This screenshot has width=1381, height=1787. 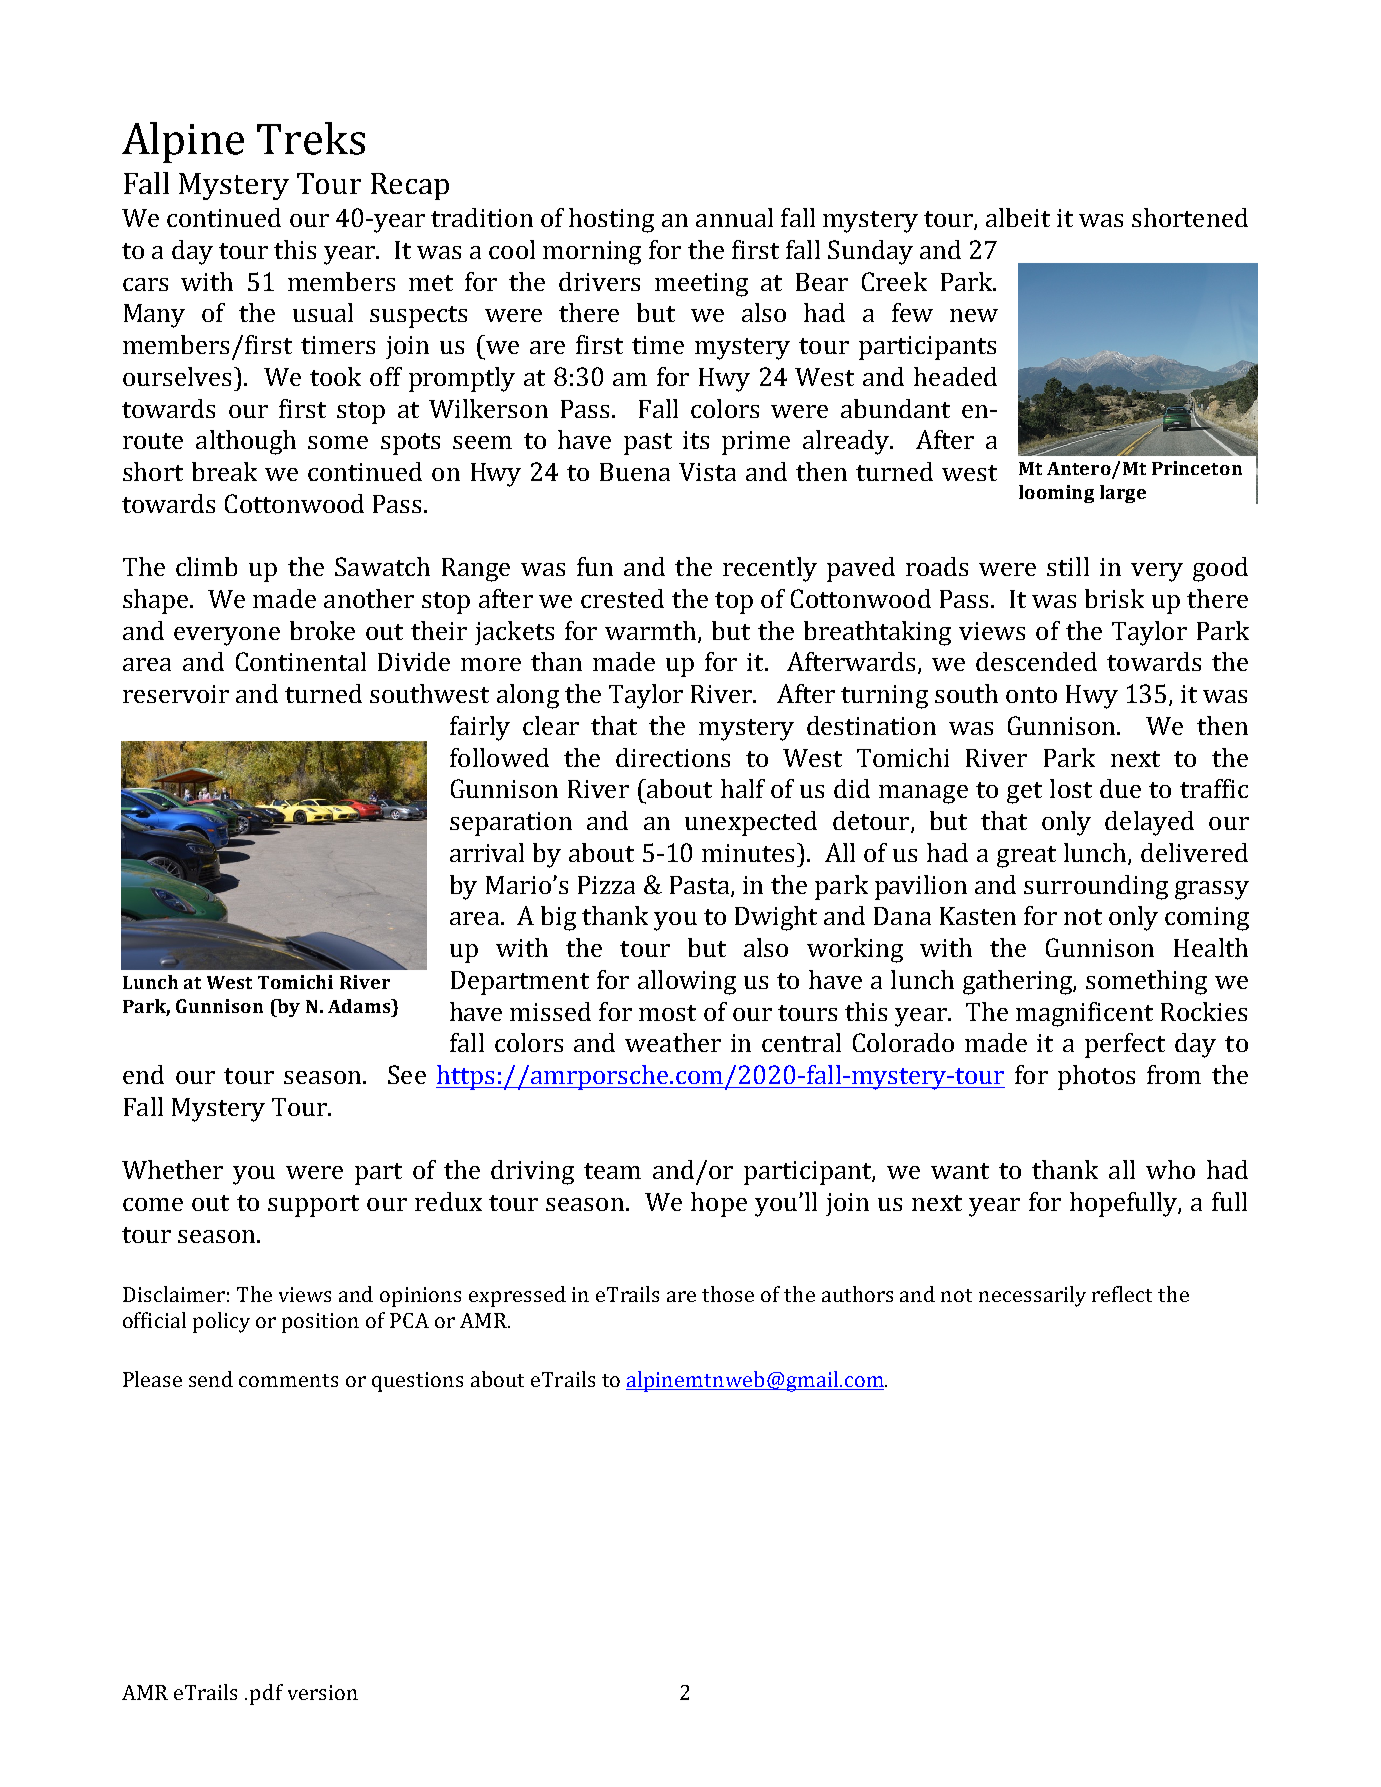 What do you see at coordinates (311, 138) in the screenshot?
I see `Treks` at bounding box center [311, 138].
